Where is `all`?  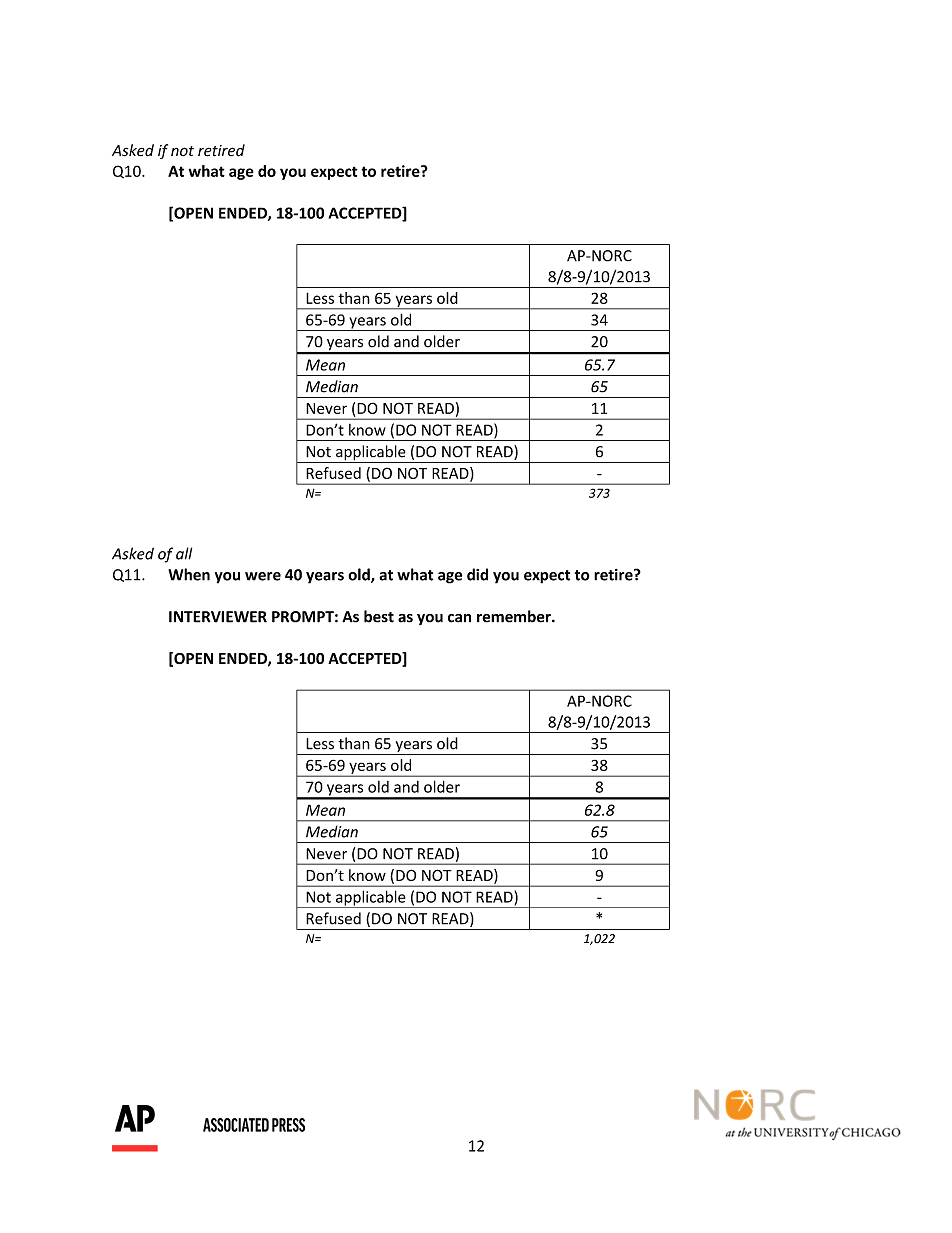
all is located at coordinates (184, 553).
